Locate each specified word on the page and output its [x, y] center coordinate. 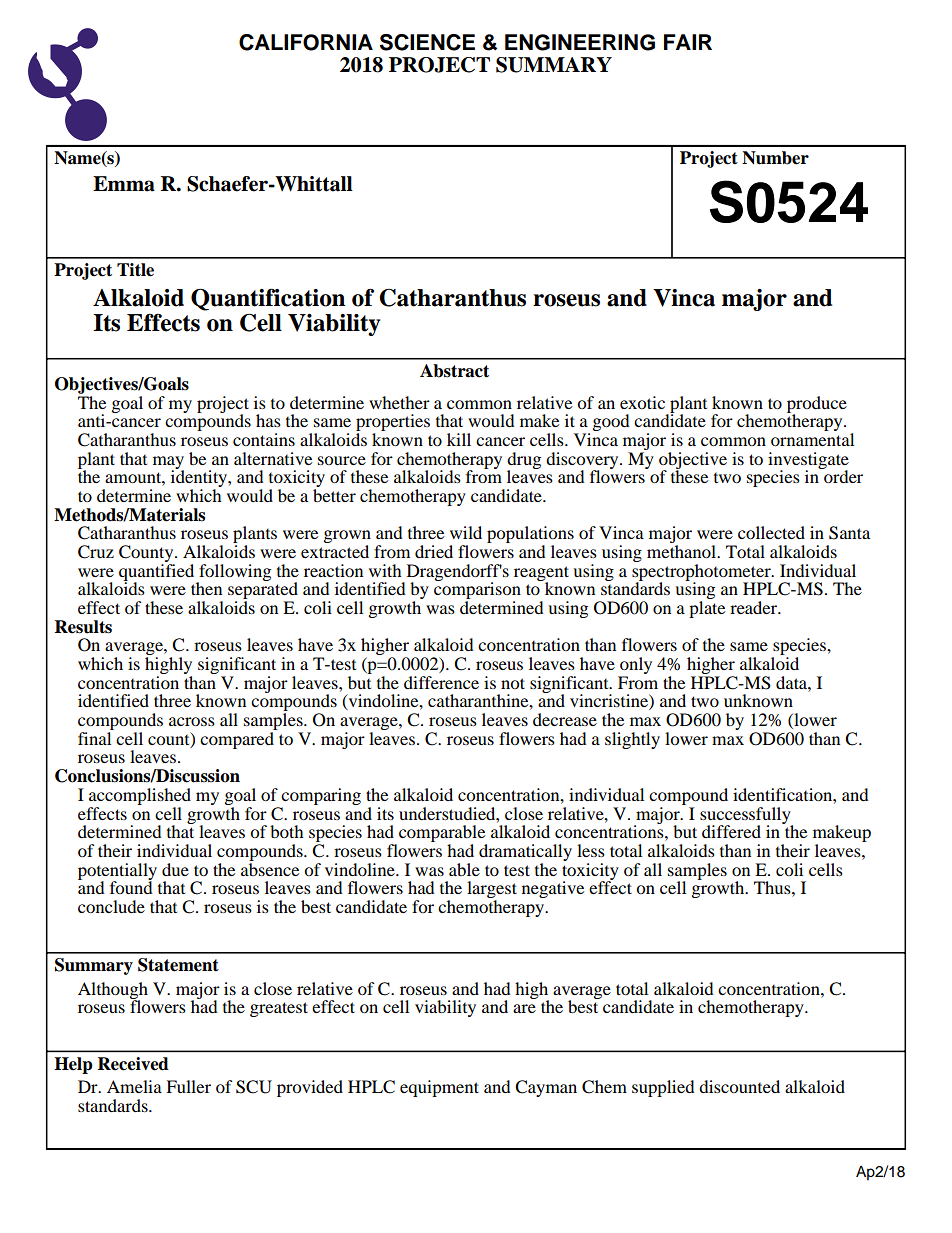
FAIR [688, 42]
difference [441, 682]
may [168, 463]
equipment [439, 1088]
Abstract [454, 371]
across [192, 721]
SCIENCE [427, 42]
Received [133, 1064]
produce [817, 405]
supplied [663, 1088]
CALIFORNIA [306, 42]
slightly [632, 740]
